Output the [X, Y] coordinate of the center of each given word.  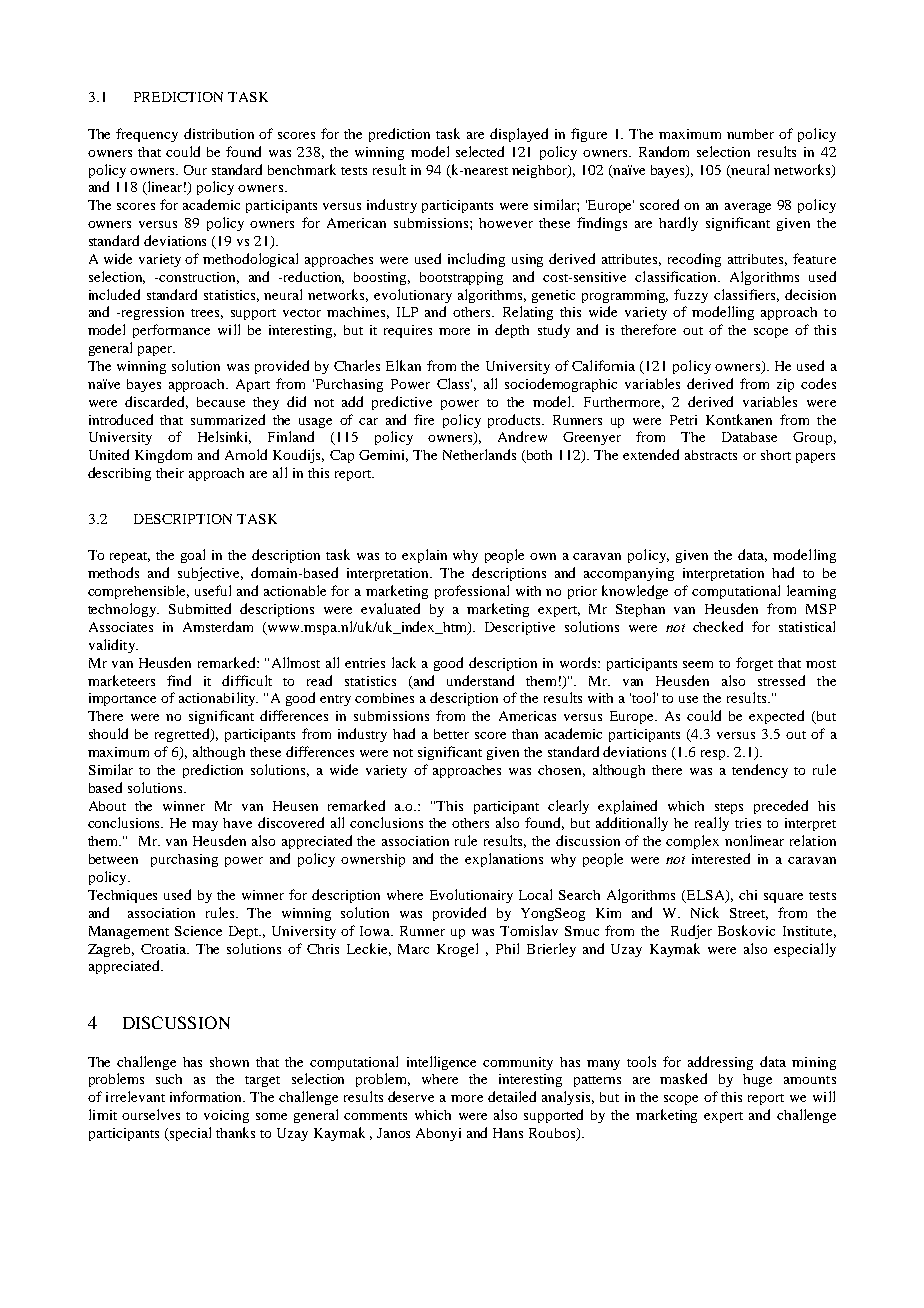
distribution [219, 133]
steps [729, 808]
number [750, 134]
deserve [411, 1096]
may [205, 826]
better [451, 734]
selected [480, 151]
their [170, 473]
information [207, 1096]
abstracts [711, 455]
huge [757, 1080]
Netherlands [479, 454]
